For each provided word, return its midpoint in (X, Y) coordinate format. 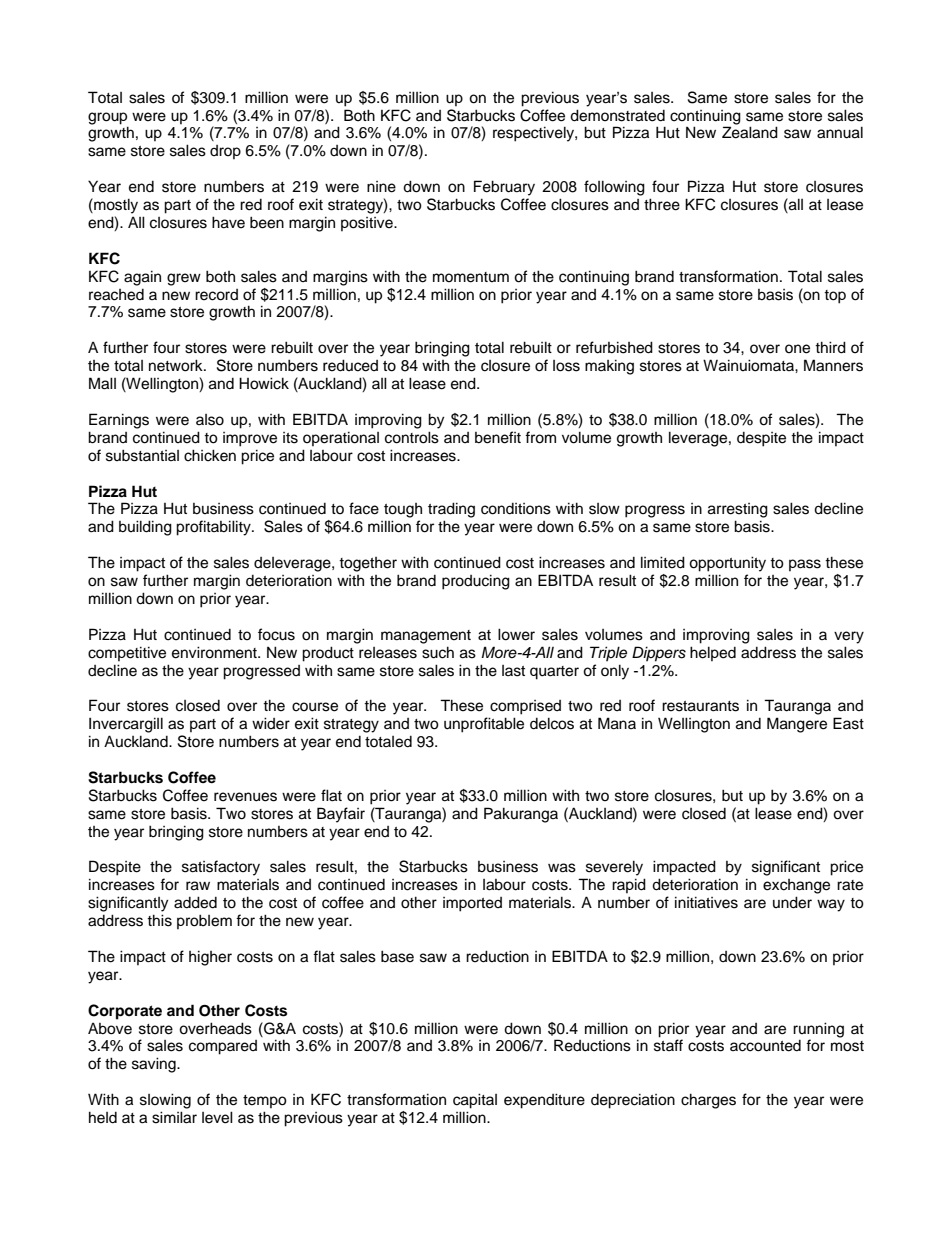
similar (174, 1117)
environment (215, 652)
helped (713, 653)
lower (516, 634)
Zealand (750, 132)
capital (475, 1101)
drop (225, 152)
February (504, 188)
